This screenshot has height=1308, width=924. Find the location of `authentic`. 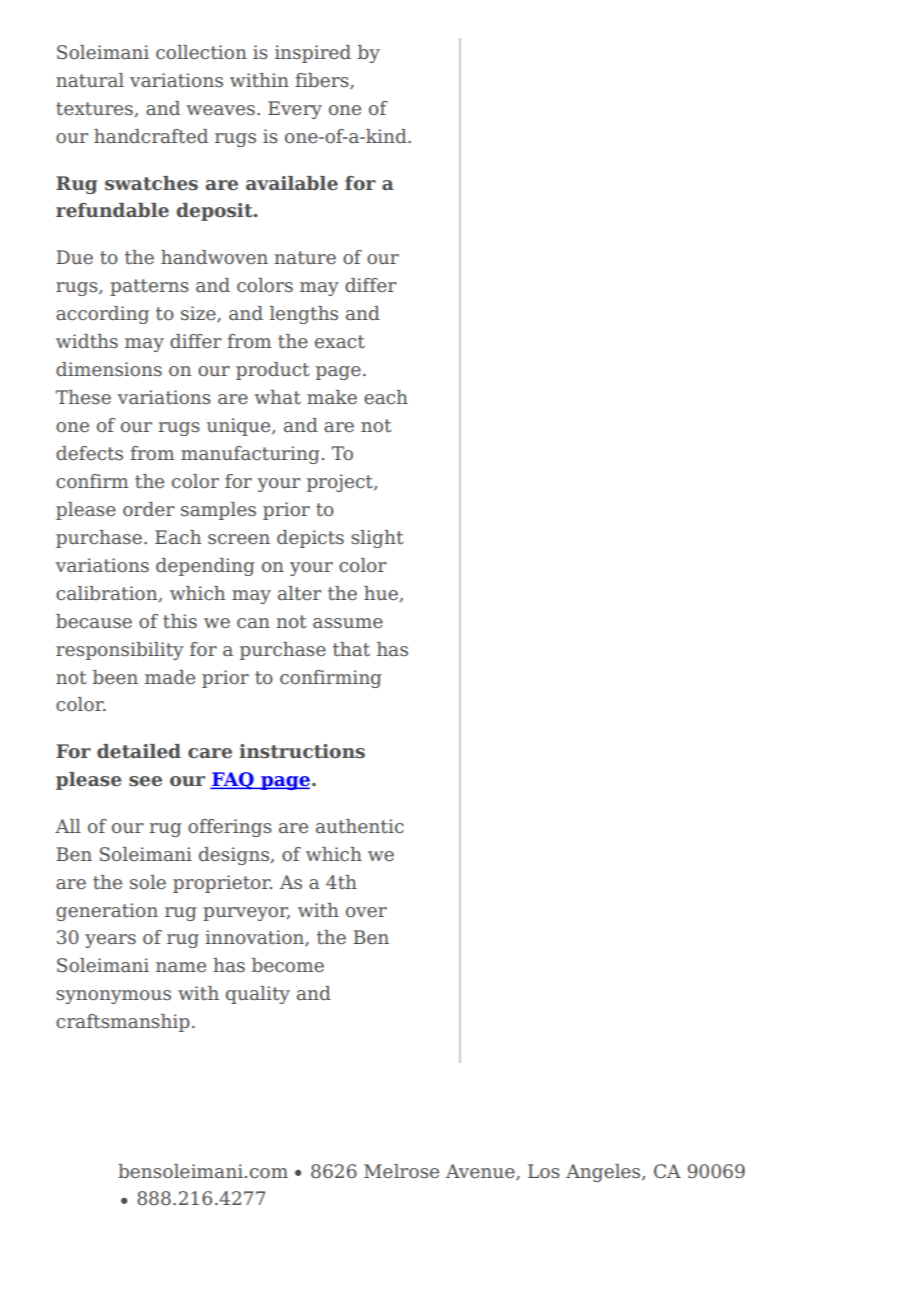

authentic is located at coordinates (360, 826).
